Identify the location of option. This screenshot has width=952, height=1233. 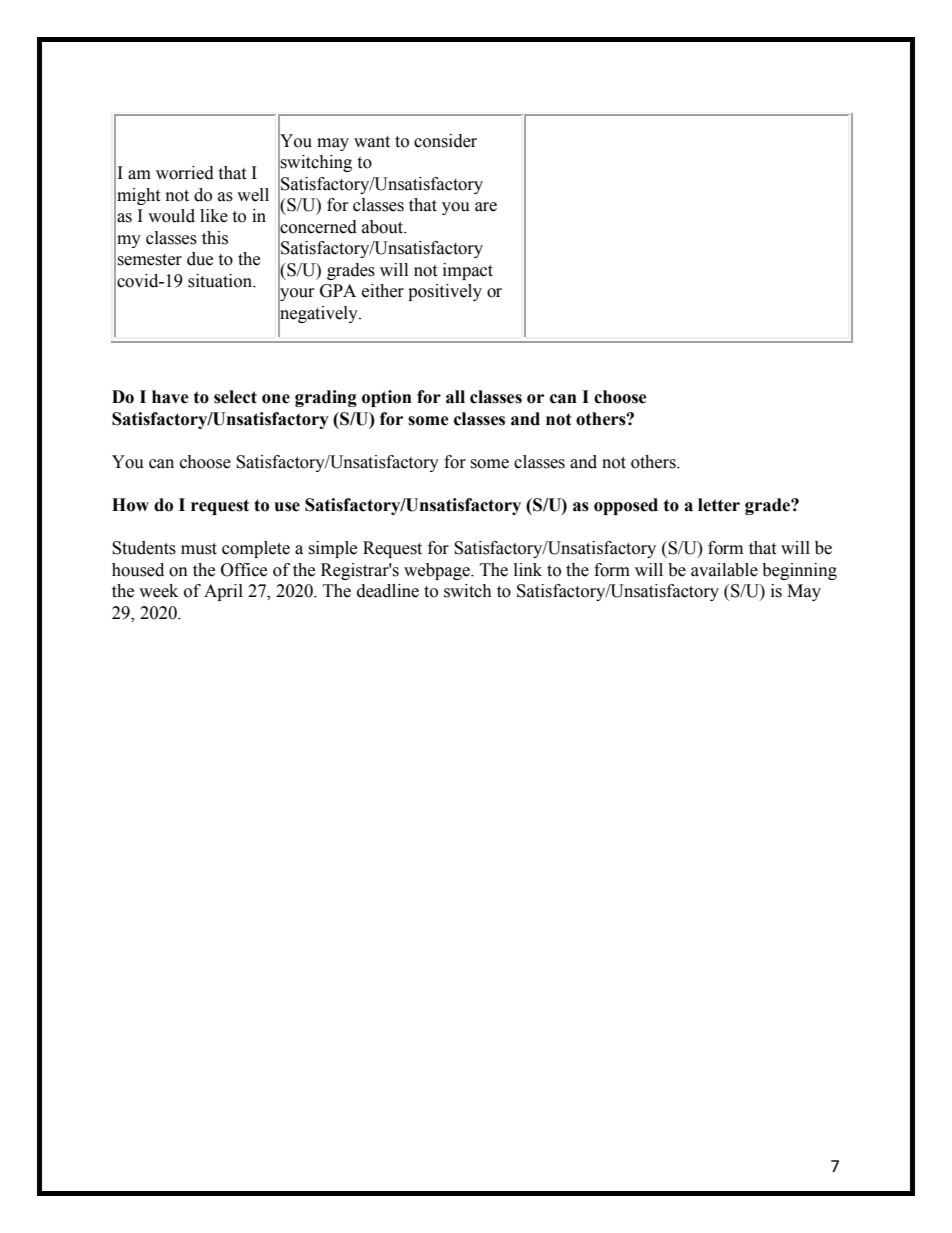
(387, 398).
